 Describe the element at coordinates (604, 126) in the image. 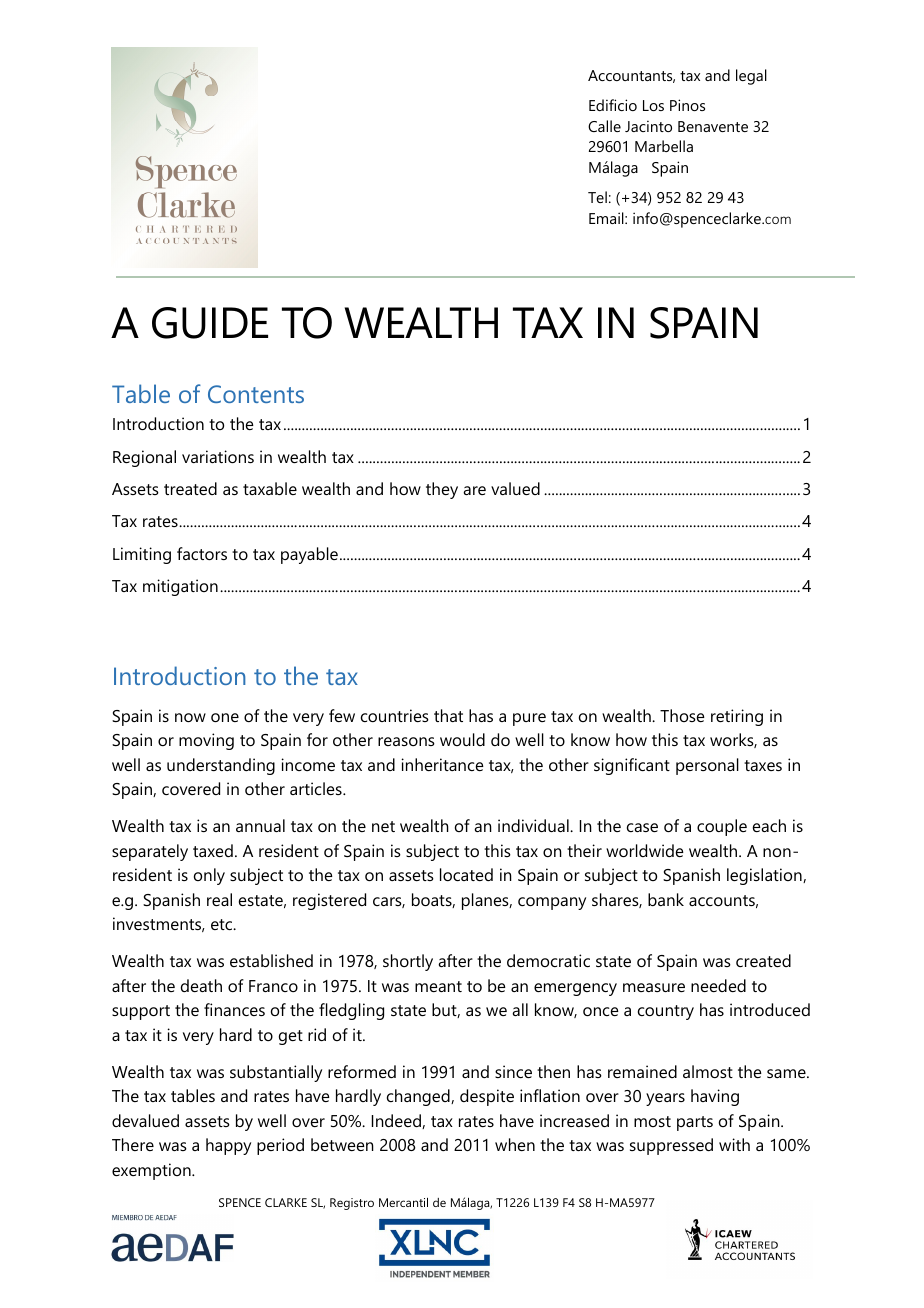

I see `Calle` at that location.
